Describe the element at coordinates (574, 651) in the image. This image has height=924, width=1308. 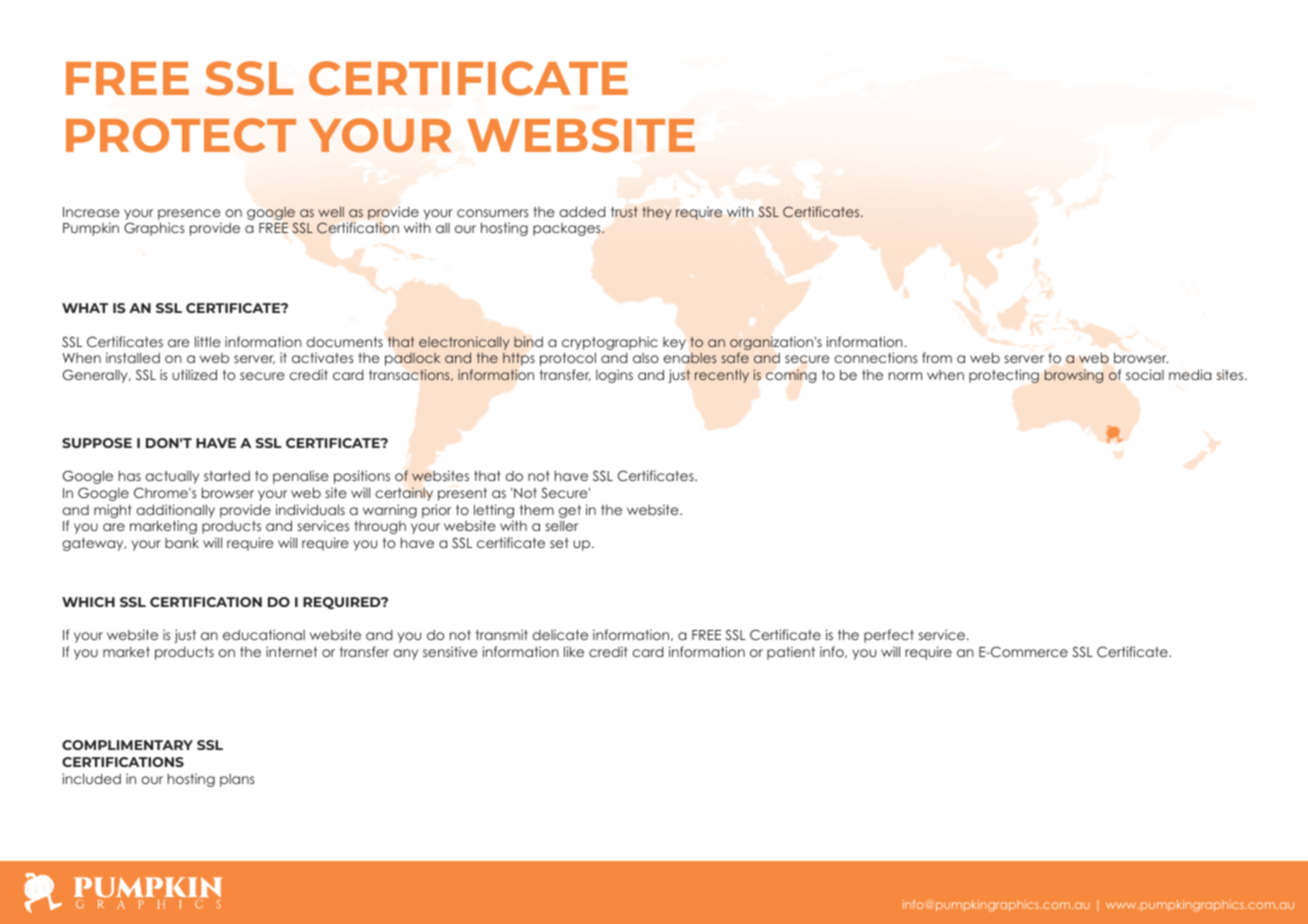
I see `like` at that location.
